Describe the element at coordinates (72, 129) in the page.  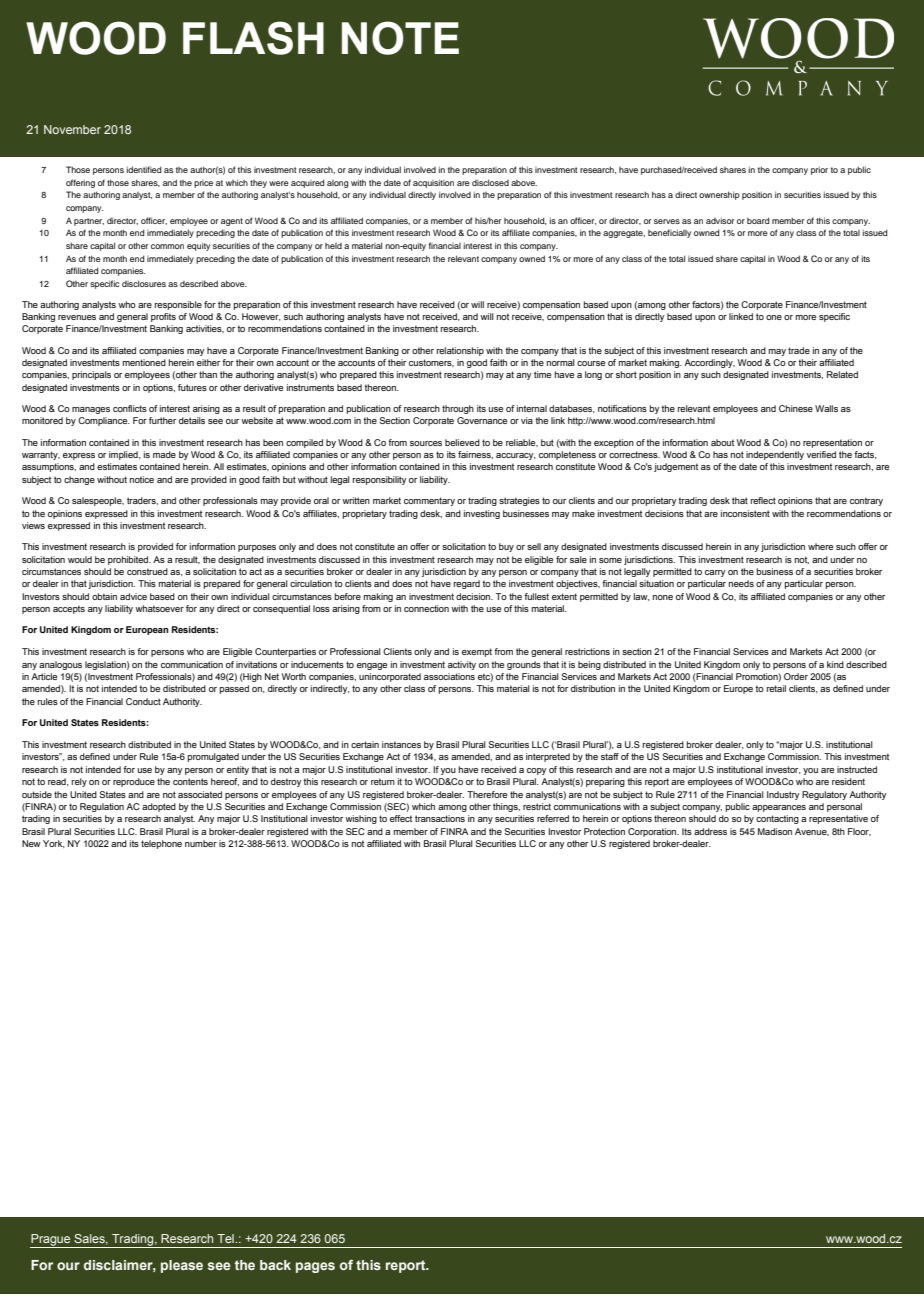
I see `November` at that location.
